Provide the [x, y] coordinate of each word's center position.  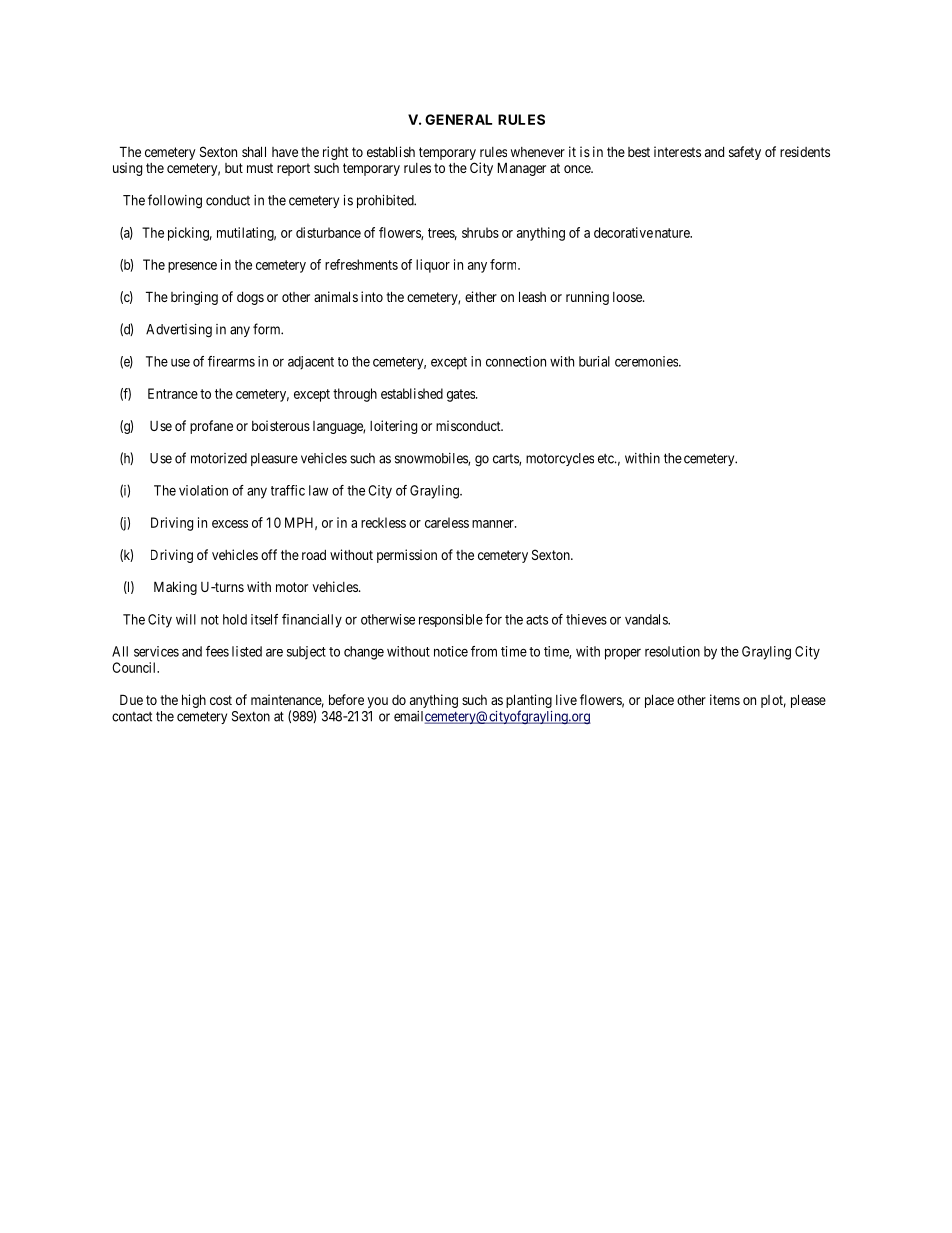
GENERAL [458, 119]
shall [254, 151]
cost [221, 700]
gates [462, 395]
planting [529, 701]
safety [745, 153]
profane [211, 427]
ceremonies [647, 361]
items [725, 699]
